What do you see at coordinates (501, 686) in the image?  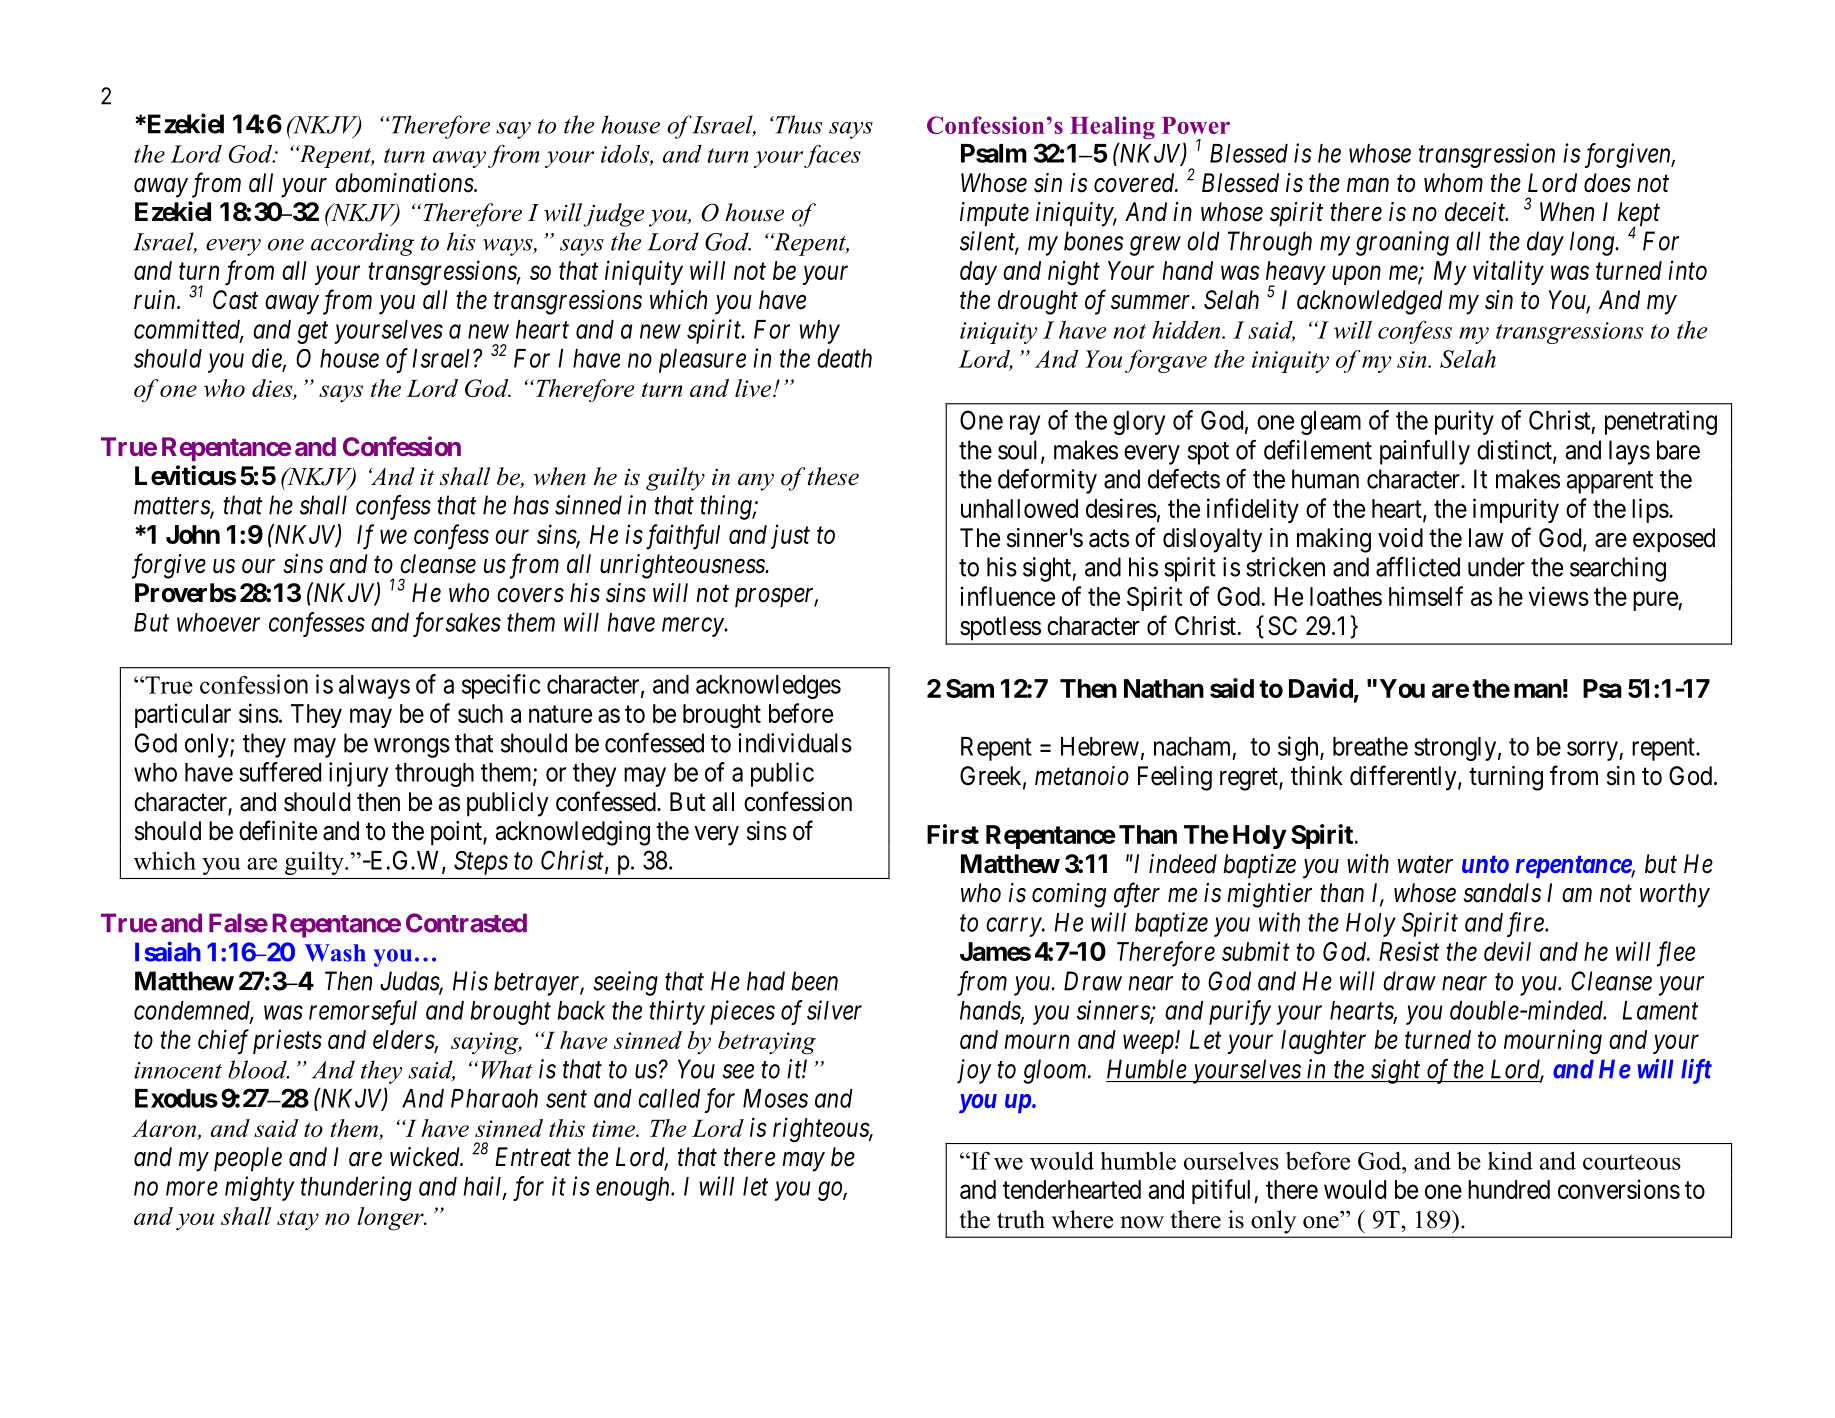 I see `specific` at bounding box center [501, 686].
